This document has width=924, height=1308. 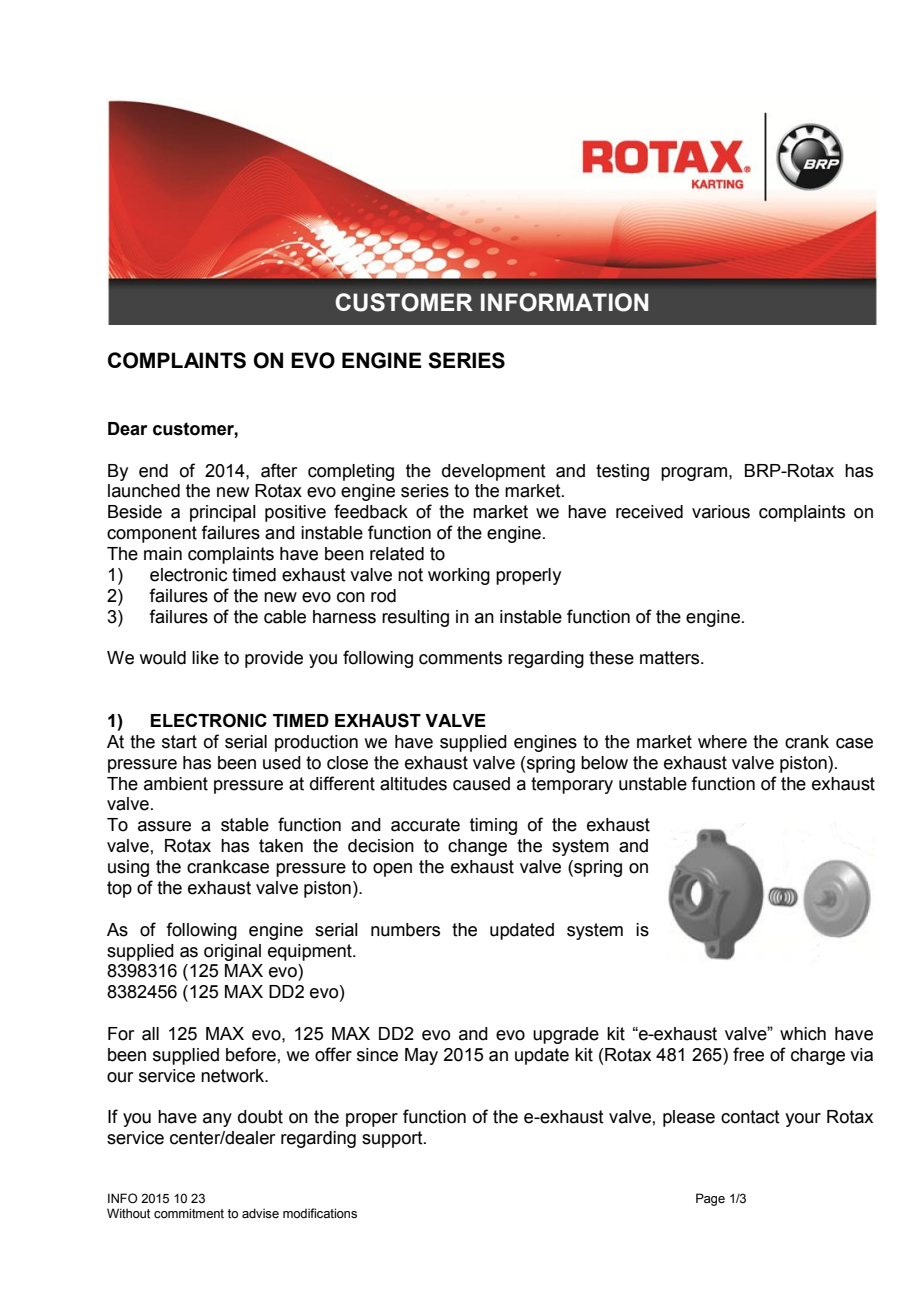 What do you see at coordinates (393, 1139) in the document?
I see `support` at bounding box center [393, 1139].
